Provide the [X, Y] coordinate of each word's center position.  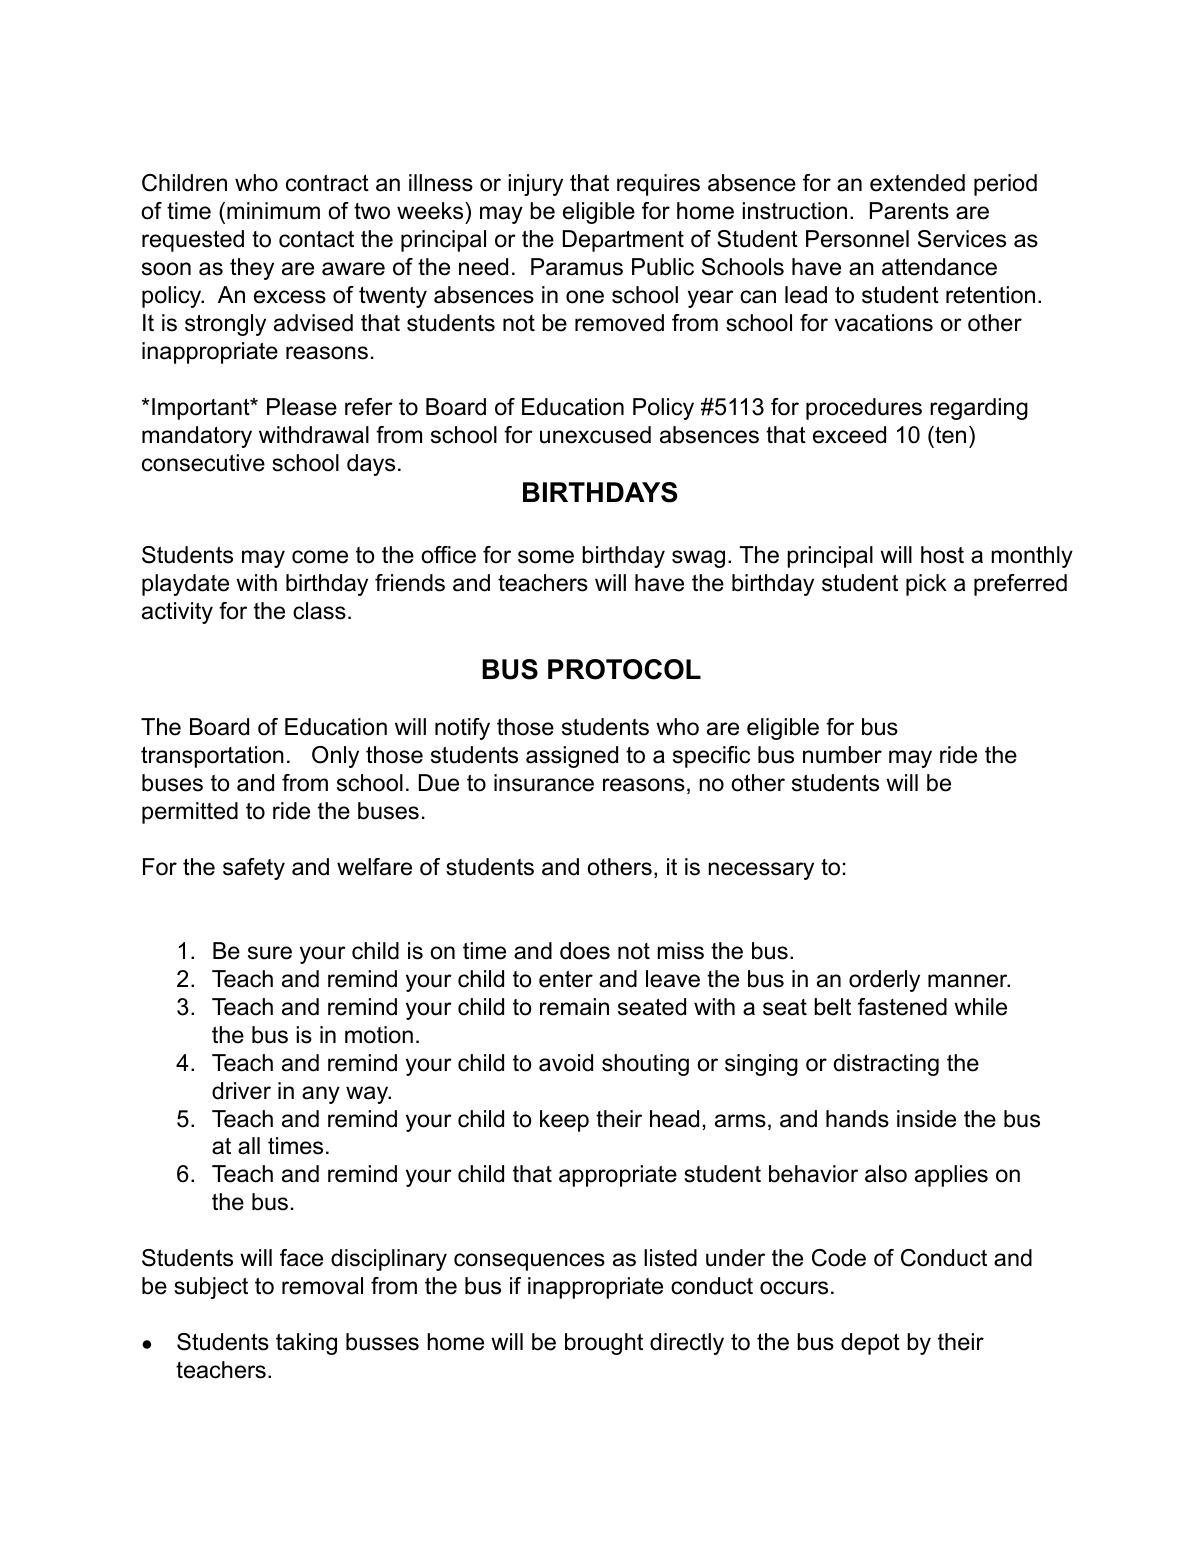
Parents [909, 211]
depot [870, 1344]
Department [623, 241]
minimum [273, 211]
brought [604, 1344]
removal [322, 1286]
